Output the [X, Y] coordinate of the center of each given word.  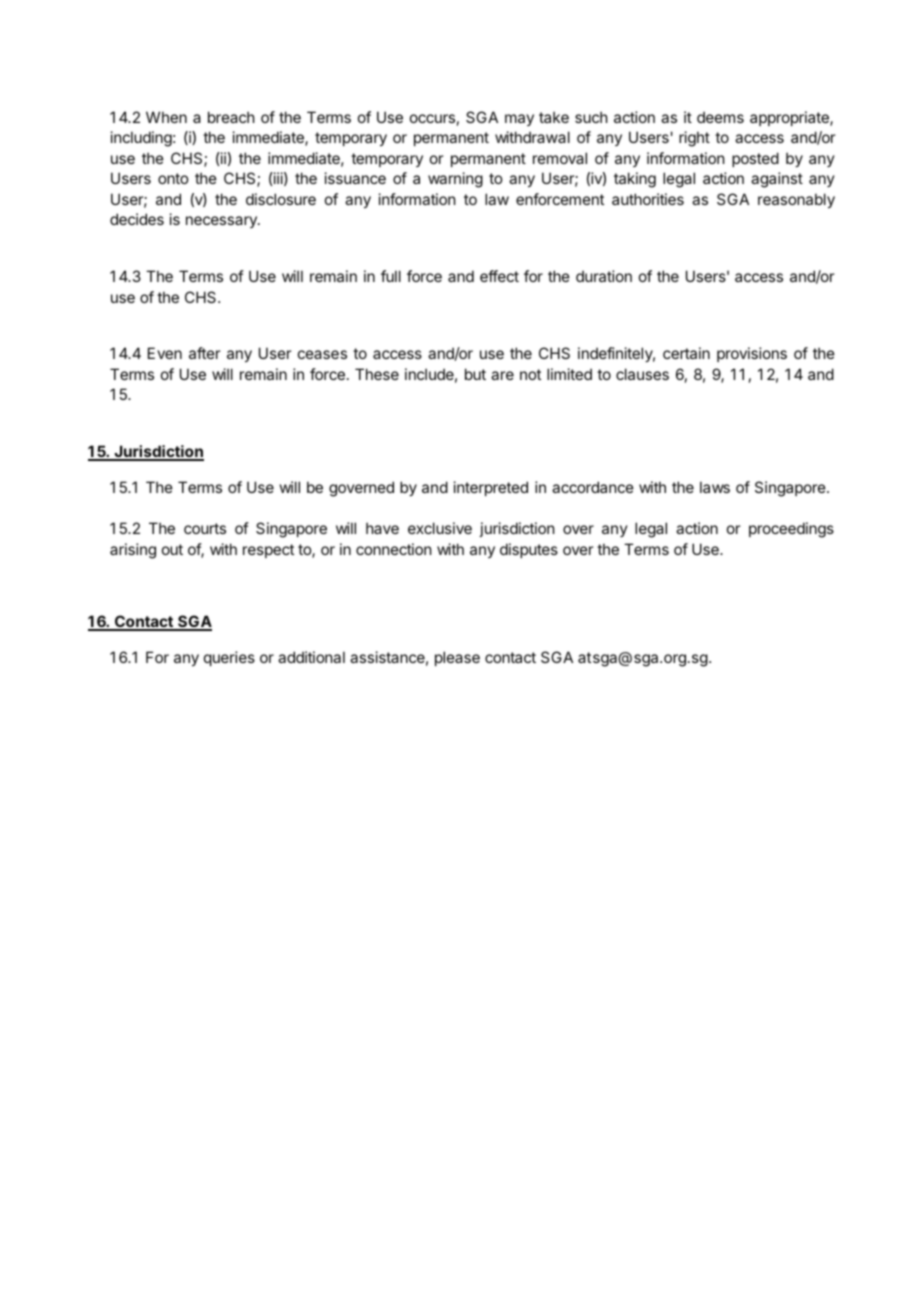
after [204, 353]
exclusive [440, 528]
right [694, 139]
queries [229, 658]
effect [499, 276]
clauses [642, 374]
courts [205, 528]
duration [604, 276]
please [457, 658]
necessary [222, 222]
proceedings [791, 530]
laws [715, 487]
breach [231, 117]
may [519, 120]
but [475, 374]
